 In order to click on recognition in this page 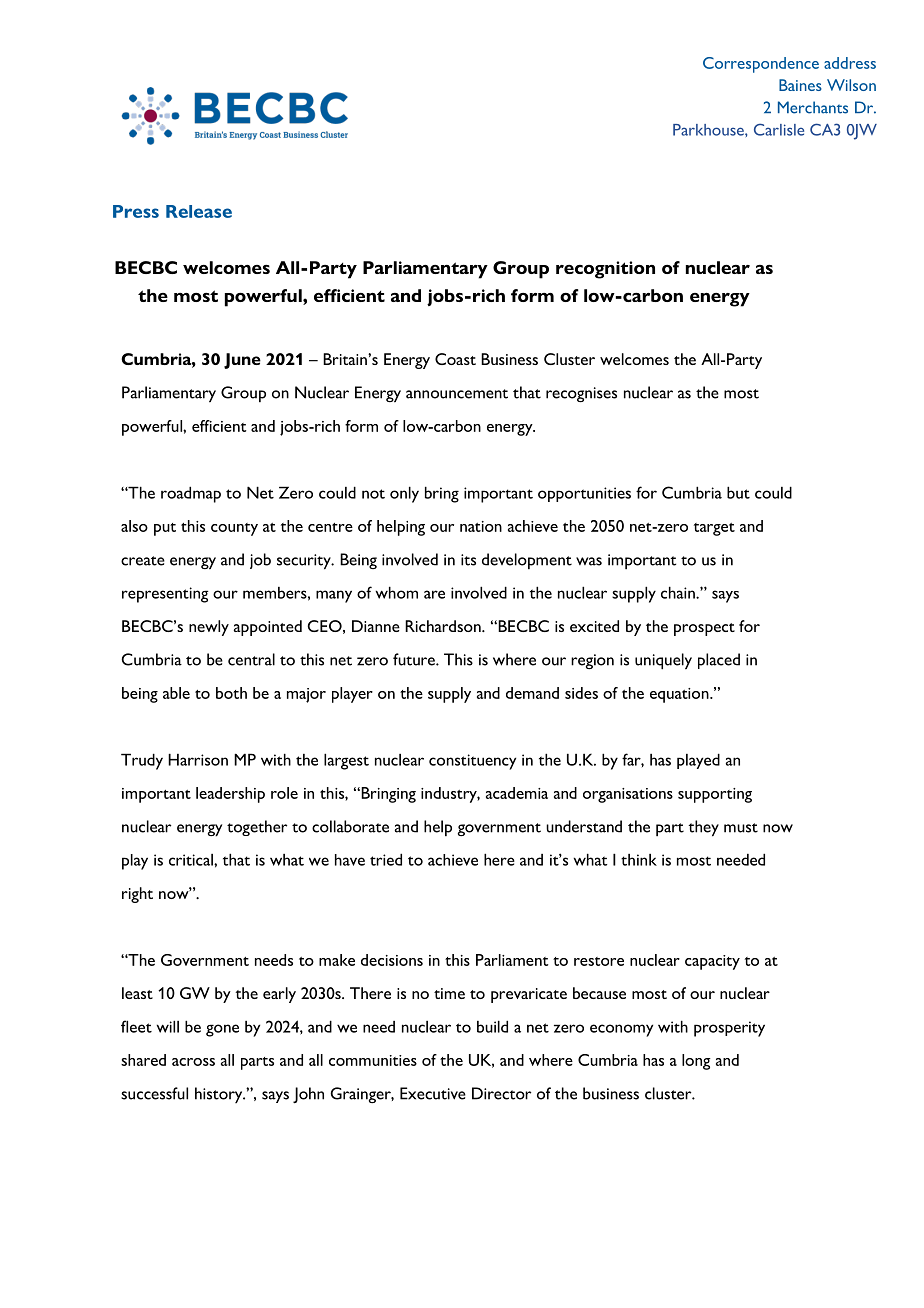, I will do `click(605, 270)`.
